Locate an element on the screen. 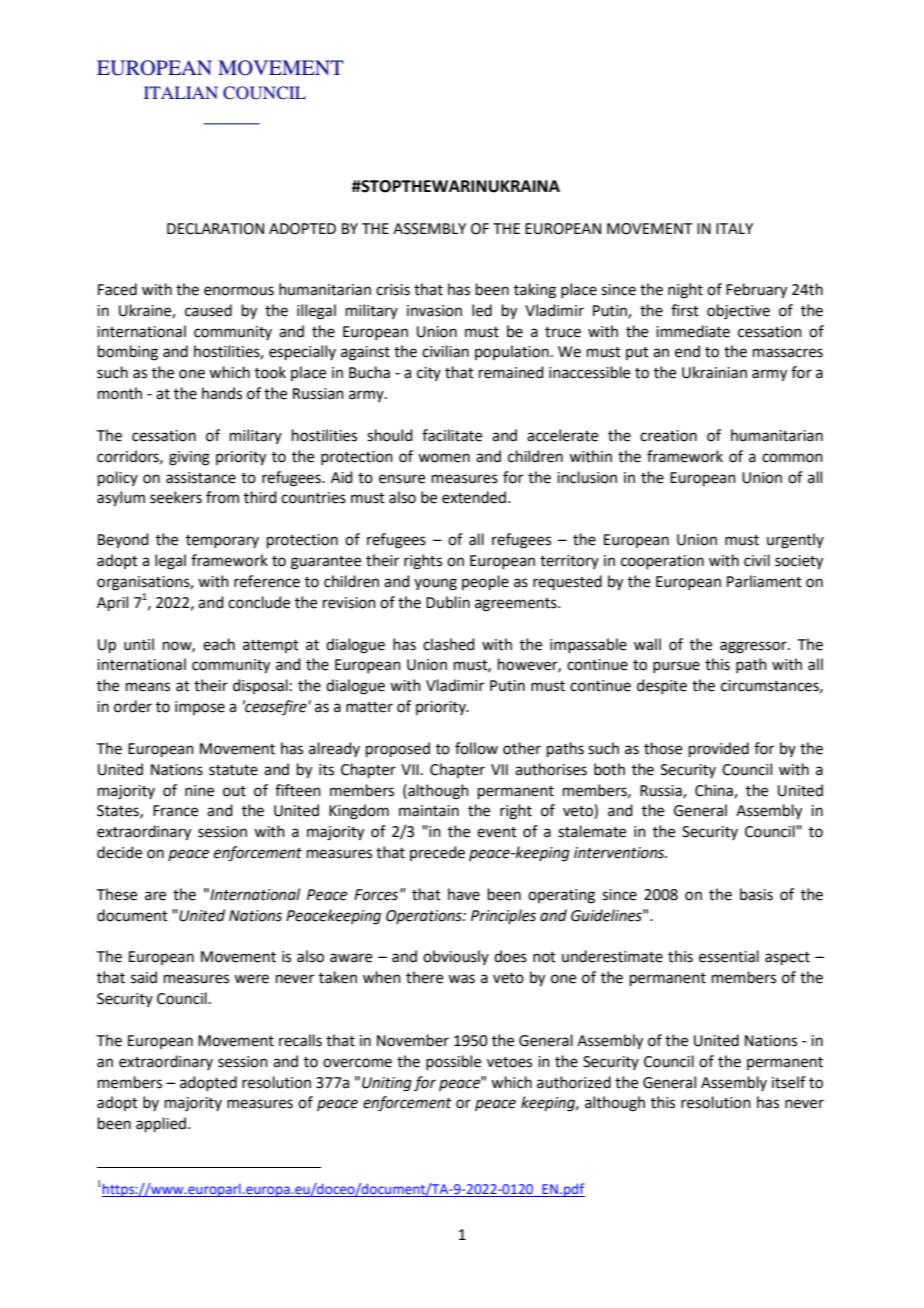 The width and height of the screenshot is (924, 1308). facilitate is located at coordinates (452, 435).
